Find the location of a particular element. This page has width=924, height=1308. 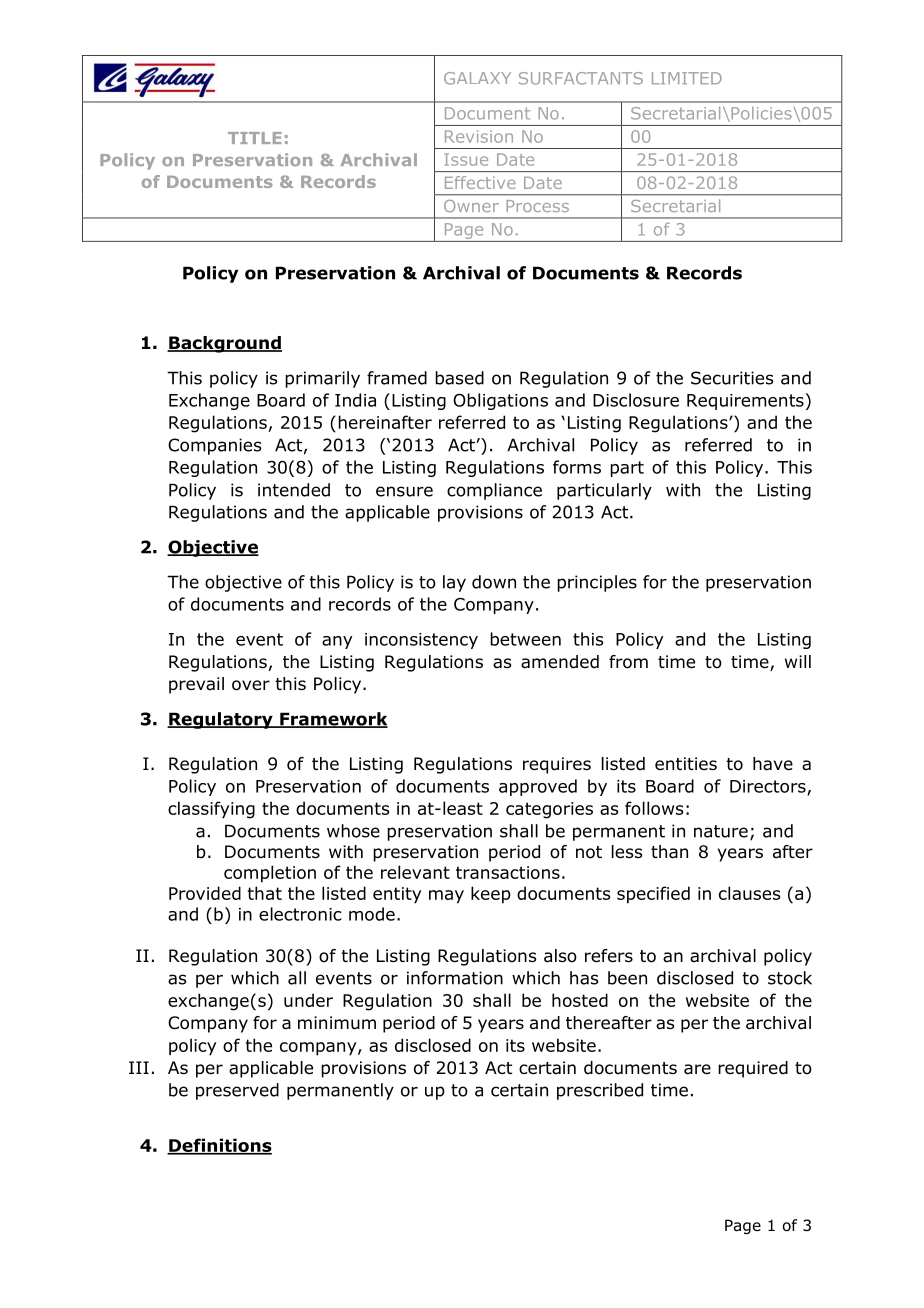

Obligations is located at coordinates (500, 401).
